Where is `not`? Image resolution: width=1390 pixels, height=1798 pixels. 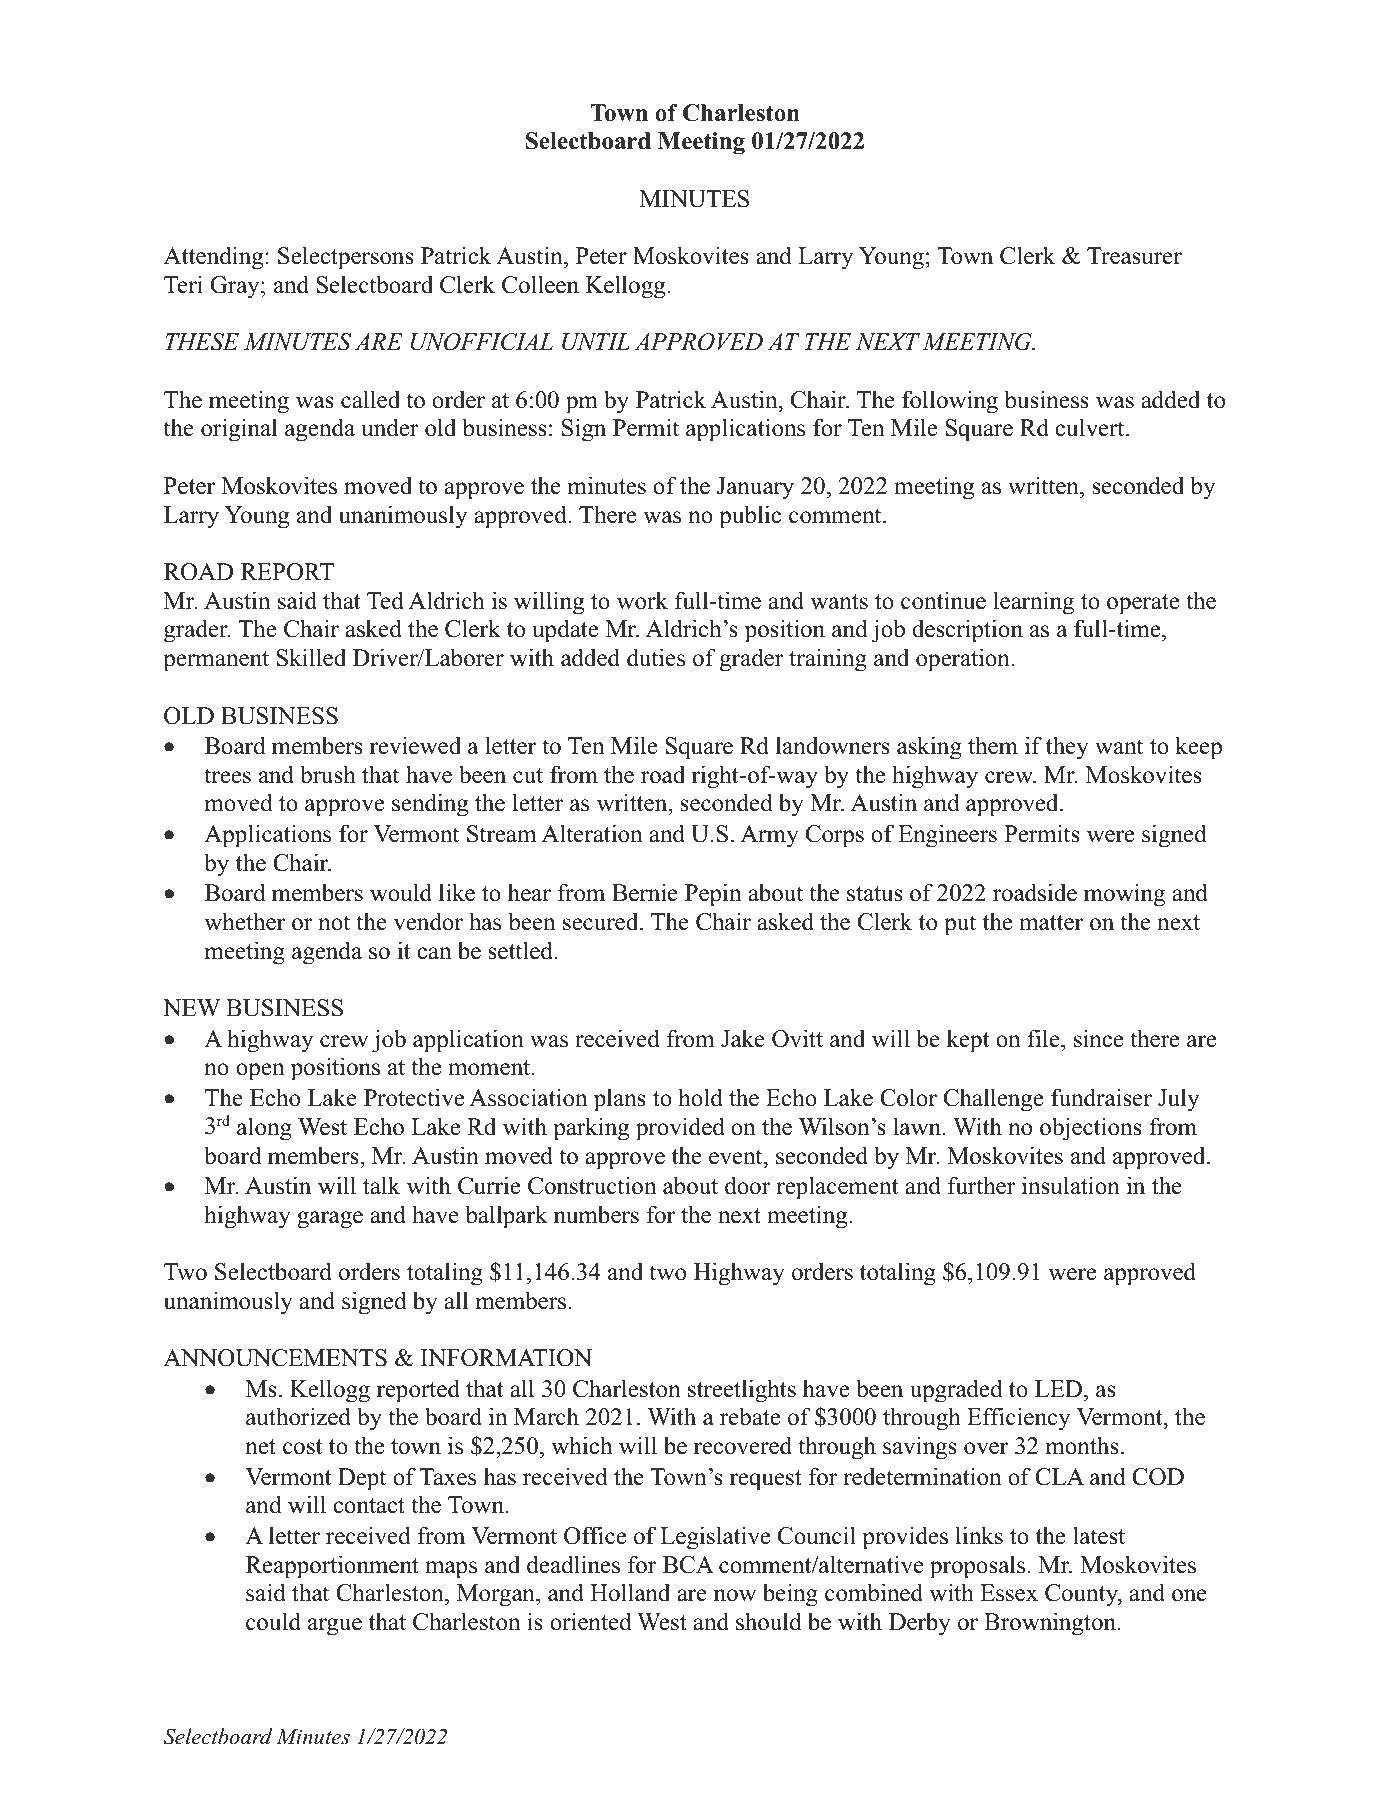
not is located at coordinates (334, 923).
